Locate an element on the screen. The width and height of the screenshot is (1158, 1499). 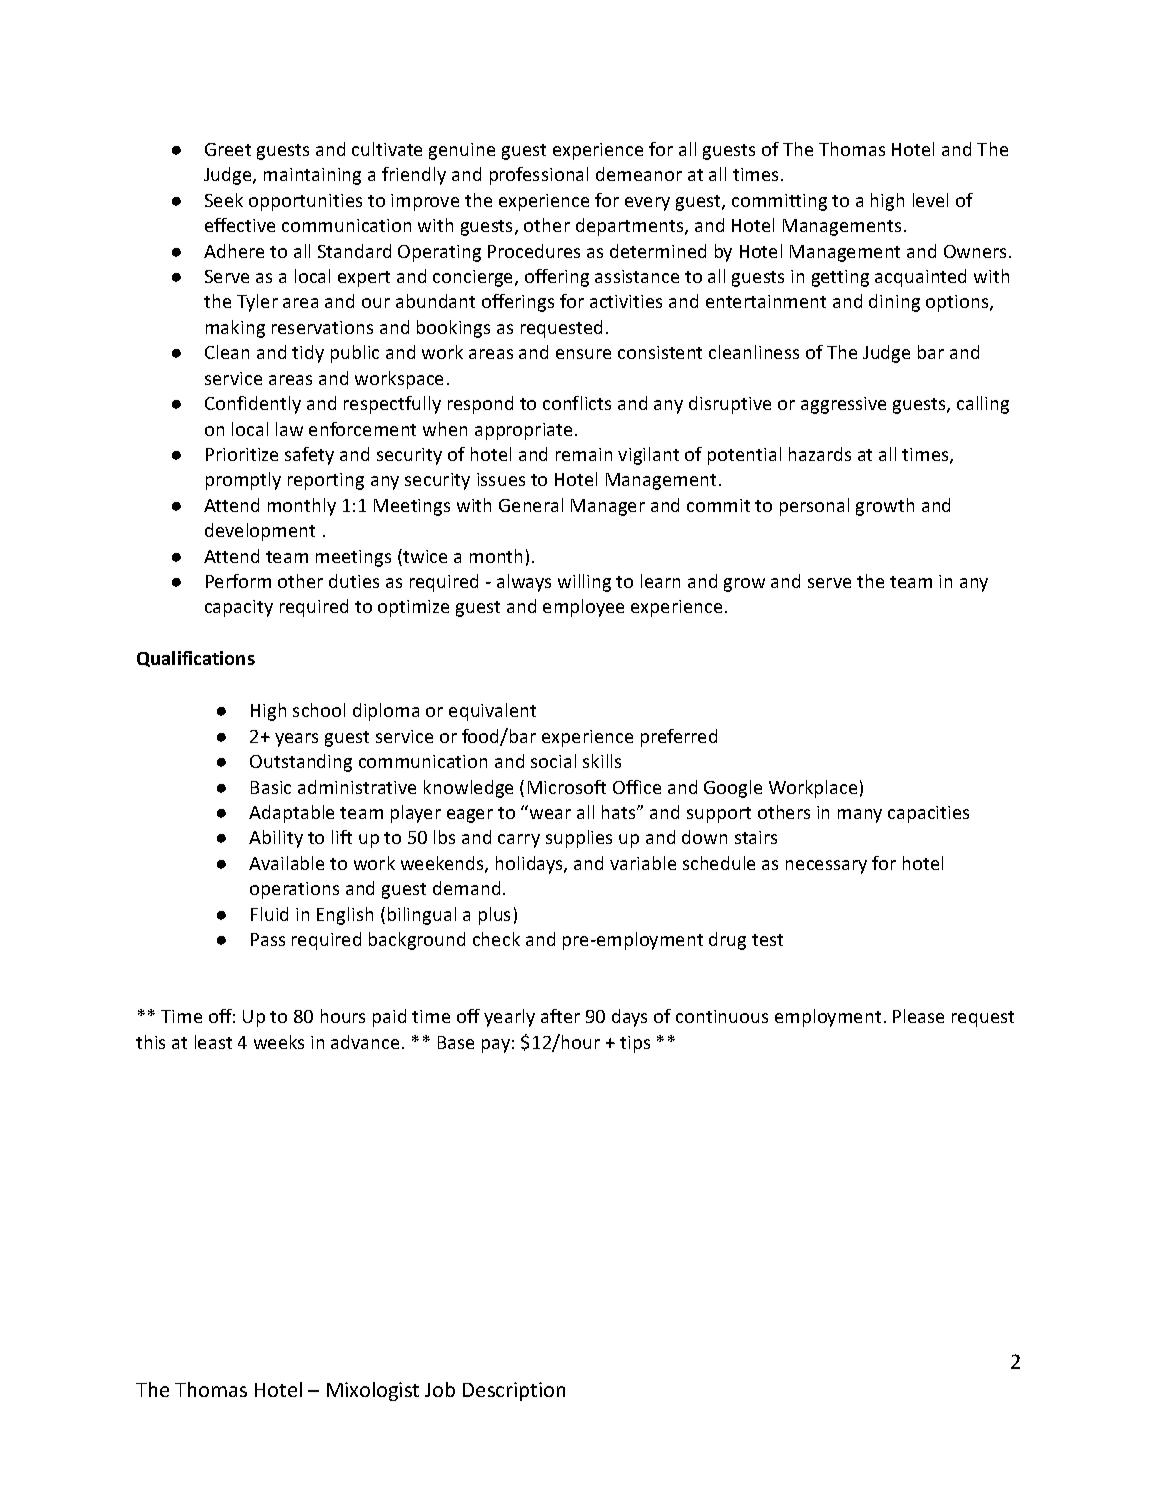
Please is located at coordinates (918, 1016).
